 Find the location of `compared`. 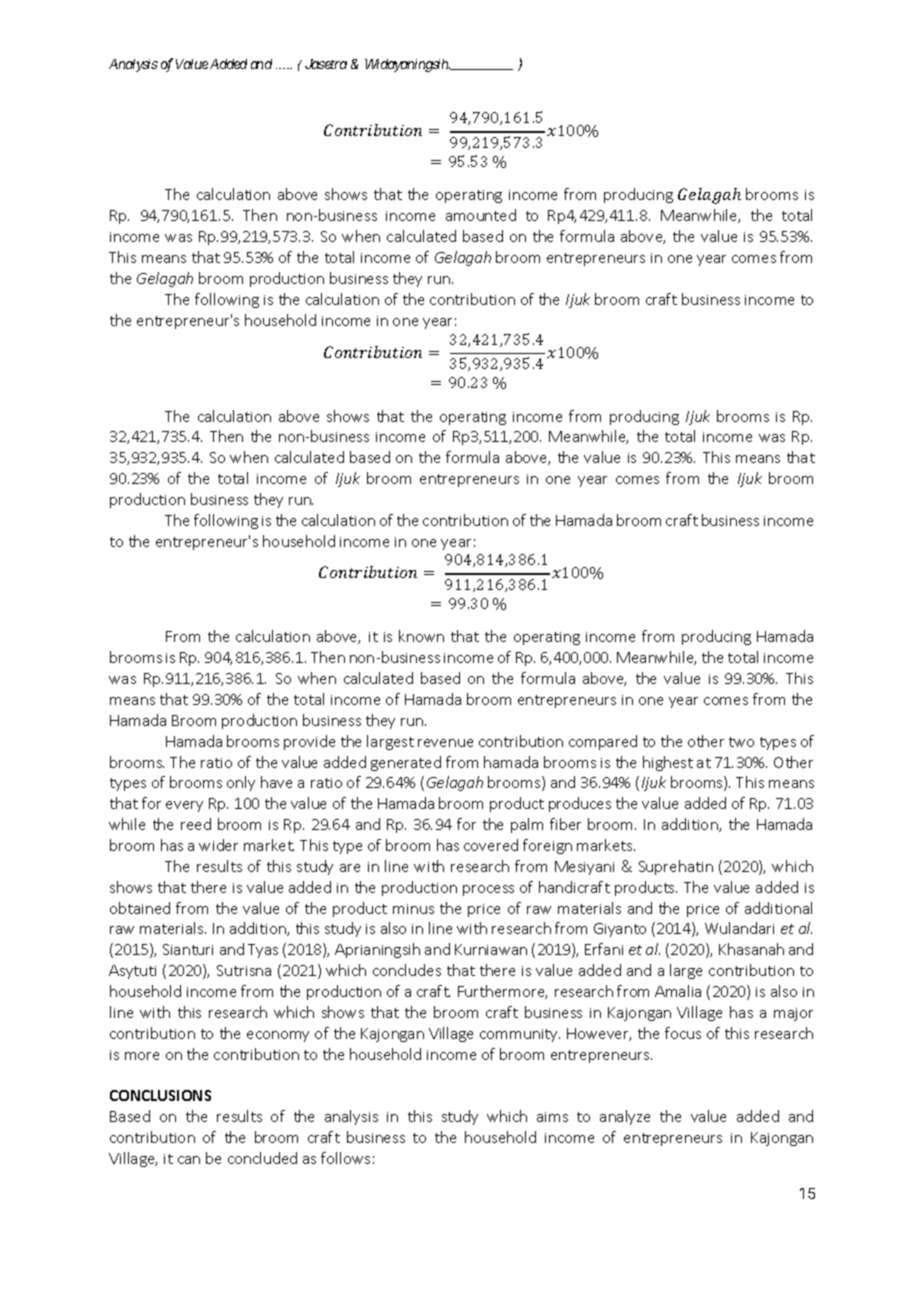

compared is located at coordinates (603, 742).
